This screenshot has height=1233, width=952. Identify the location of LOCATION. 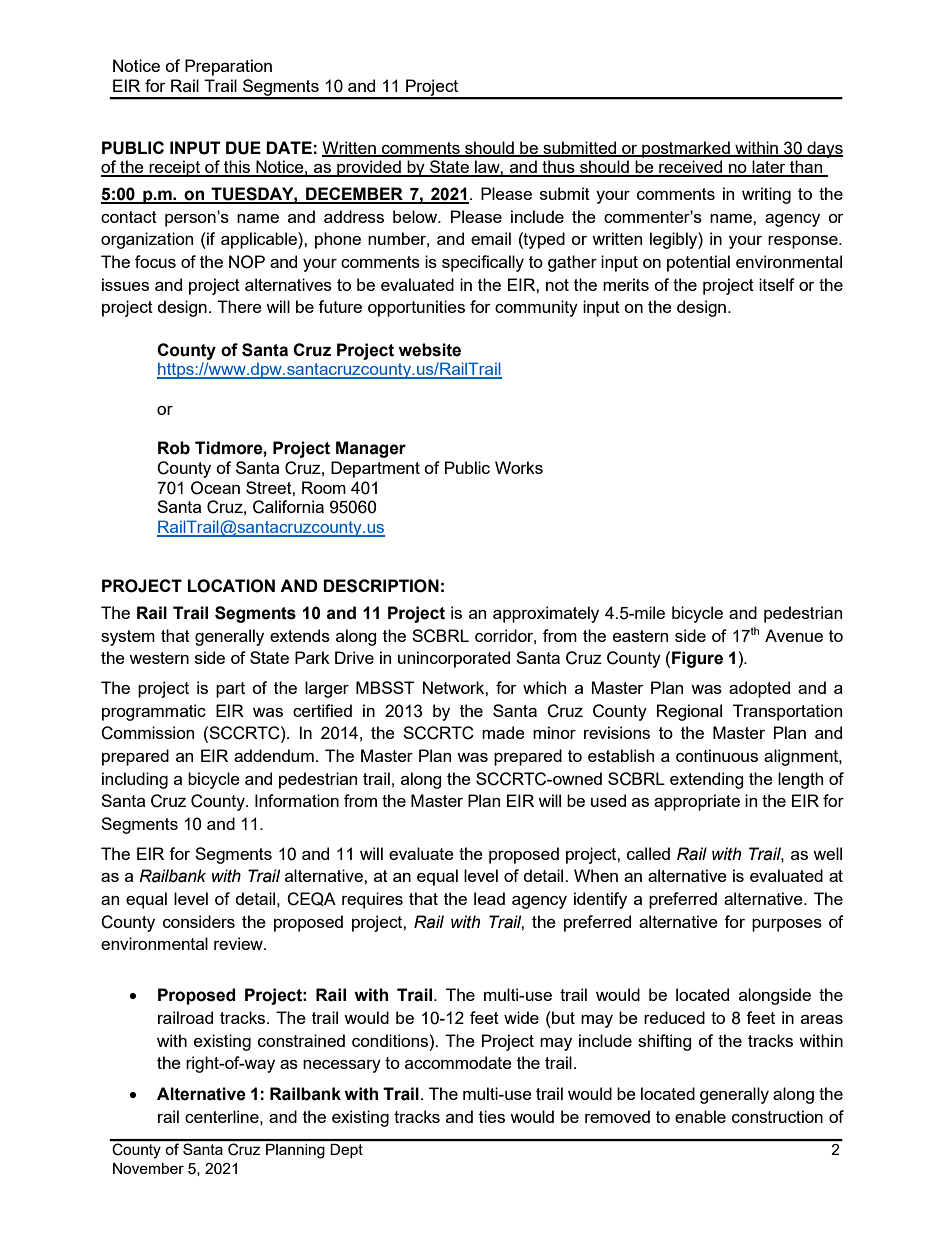
(231, 586).
